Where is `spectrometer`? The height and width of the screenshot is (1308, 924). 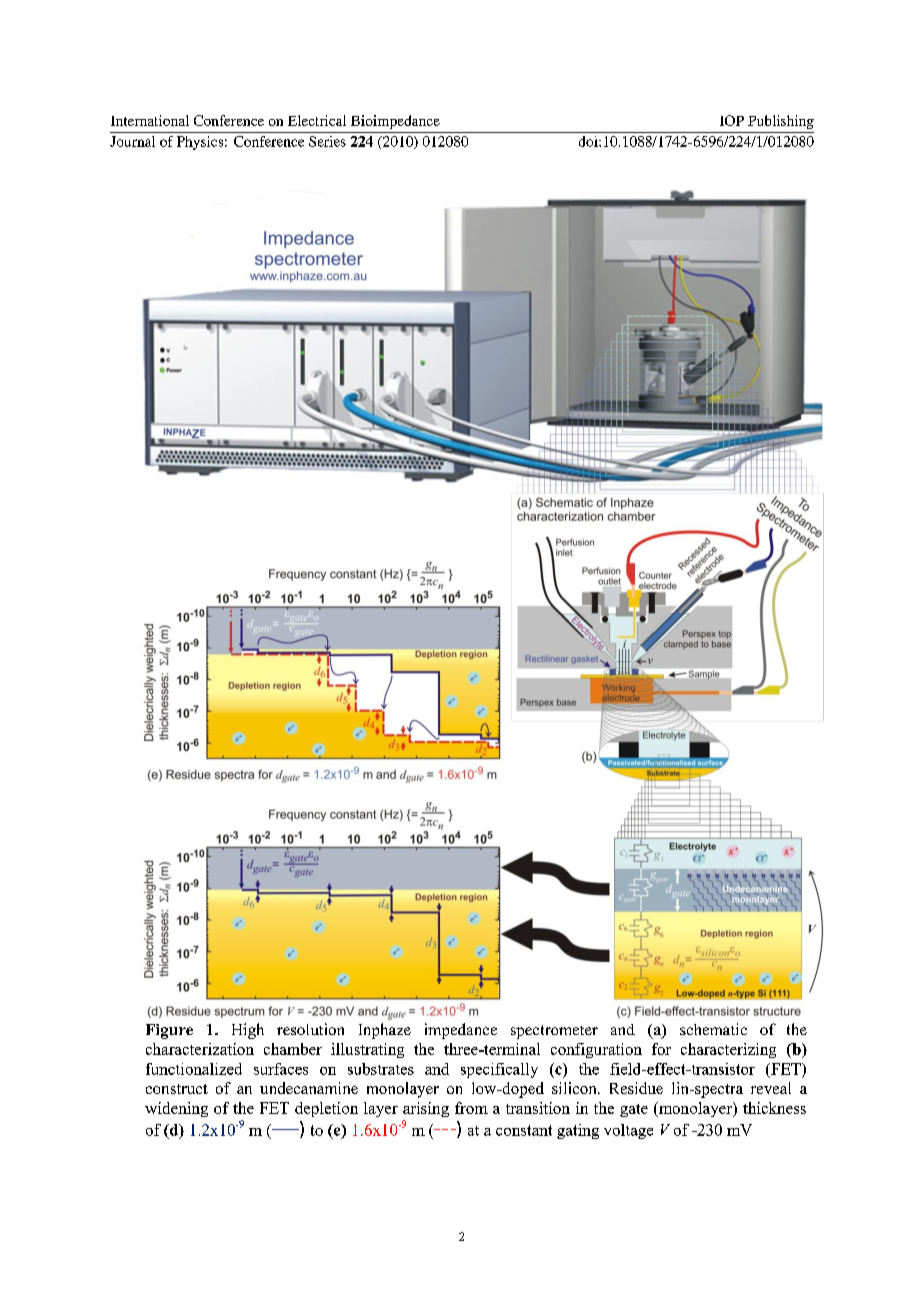 spectrometer is located at coordinates (554, 1032).
